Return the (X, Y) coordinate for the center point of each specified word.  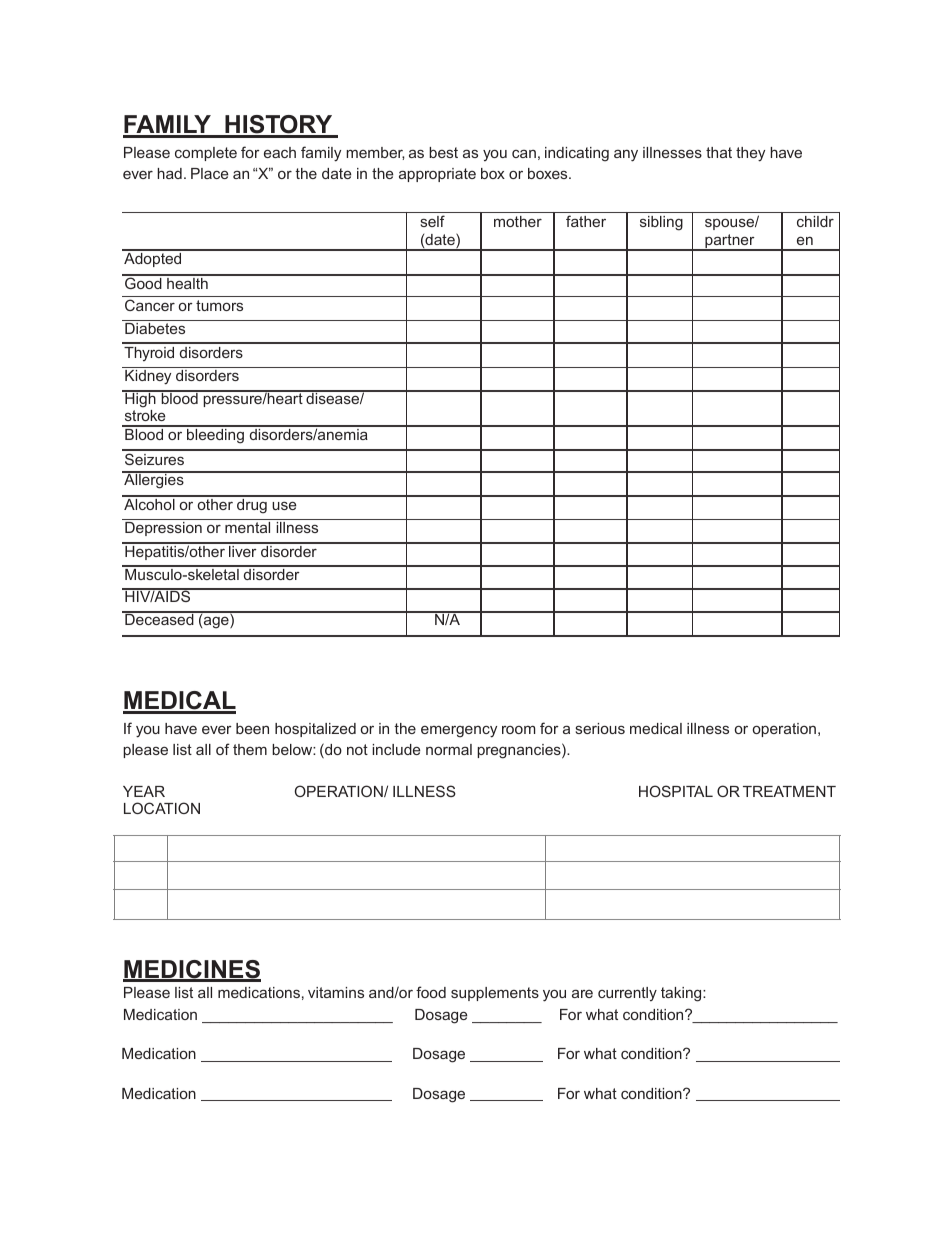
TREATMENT (789, 791)
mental (247, 527)
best (443, 152)
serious (600, 728)
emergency (459, 731)
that (719, 152)
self (433, 221)
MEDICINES (192, 970)
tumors (219, 305)
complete (206, 154)
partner (730, 242)
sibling (661, 223)
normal (449, 749)
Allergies (154, 480)
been (252, 728)
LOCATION (162, 808)
